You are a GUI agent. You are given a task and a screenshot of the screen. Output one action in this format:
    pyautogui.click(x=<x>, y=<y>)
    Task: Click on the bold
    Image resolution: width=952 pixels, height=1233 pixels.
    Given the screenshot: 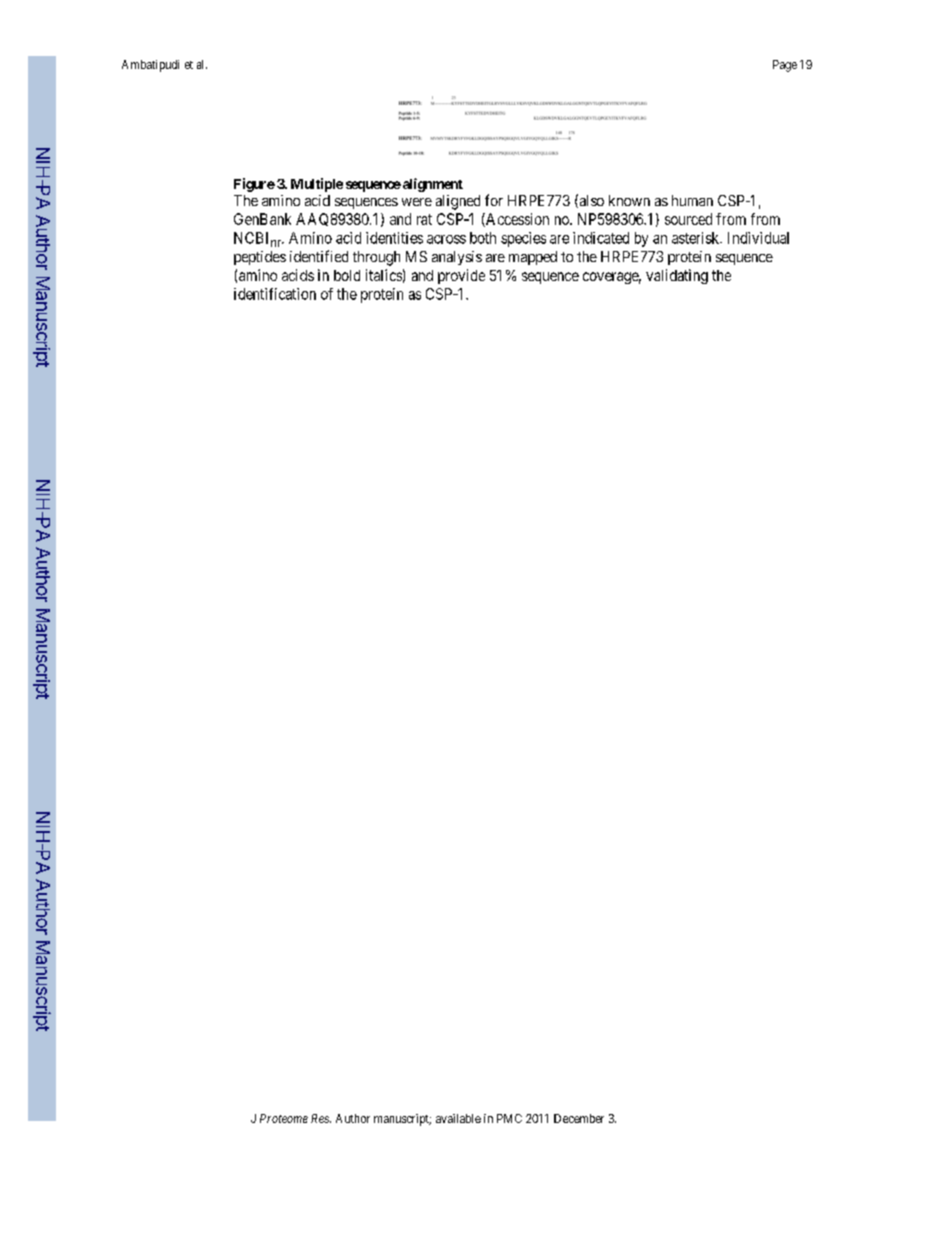 What is the action you would take?
    pyautogui.click(x=347, y=275)
